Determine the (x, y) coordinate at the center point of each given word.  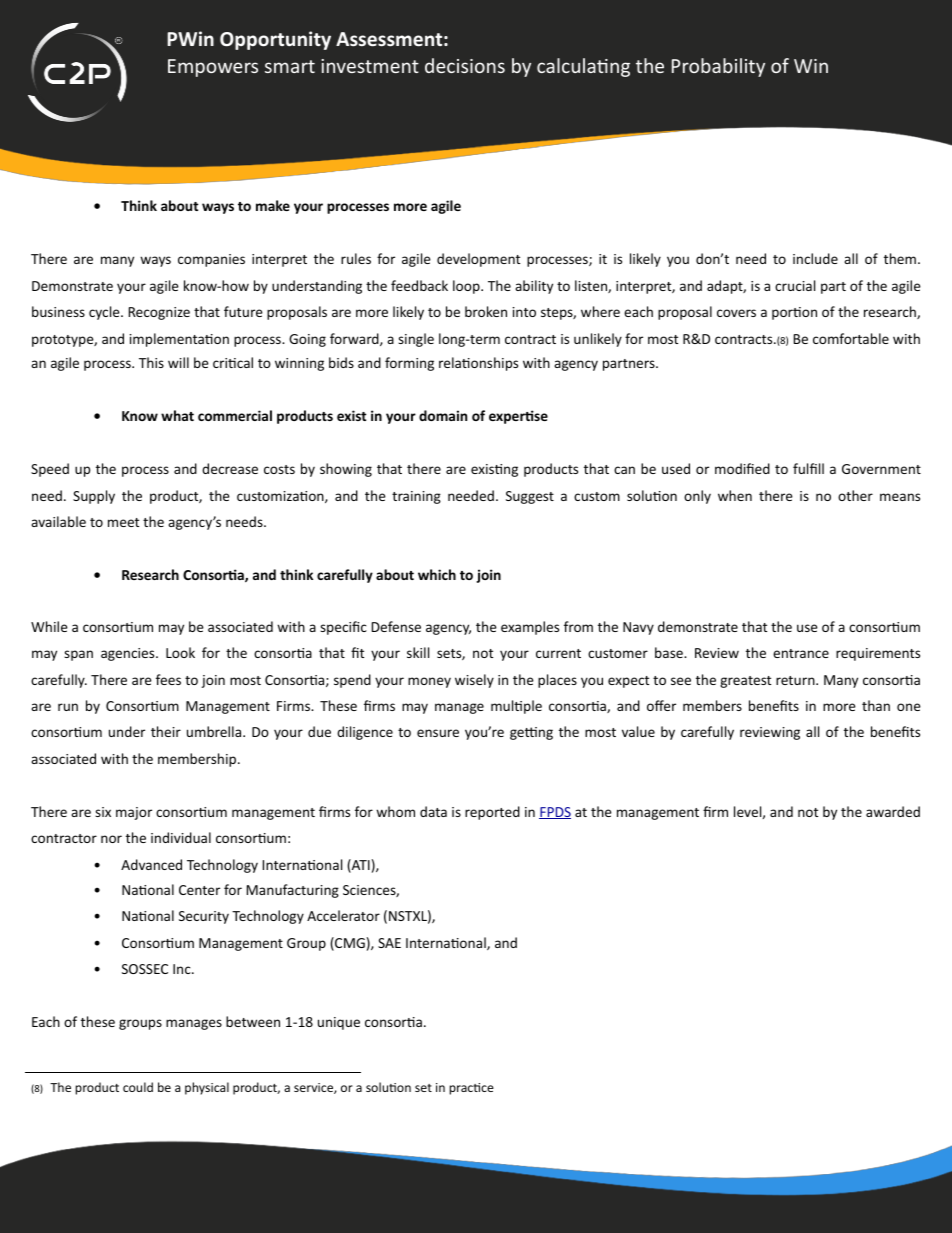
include (815, 258)
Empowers (213, 68)
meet (123, 522)
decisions (465, 65)
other (855, 495)
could (138, 1087)
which (437, 574)
